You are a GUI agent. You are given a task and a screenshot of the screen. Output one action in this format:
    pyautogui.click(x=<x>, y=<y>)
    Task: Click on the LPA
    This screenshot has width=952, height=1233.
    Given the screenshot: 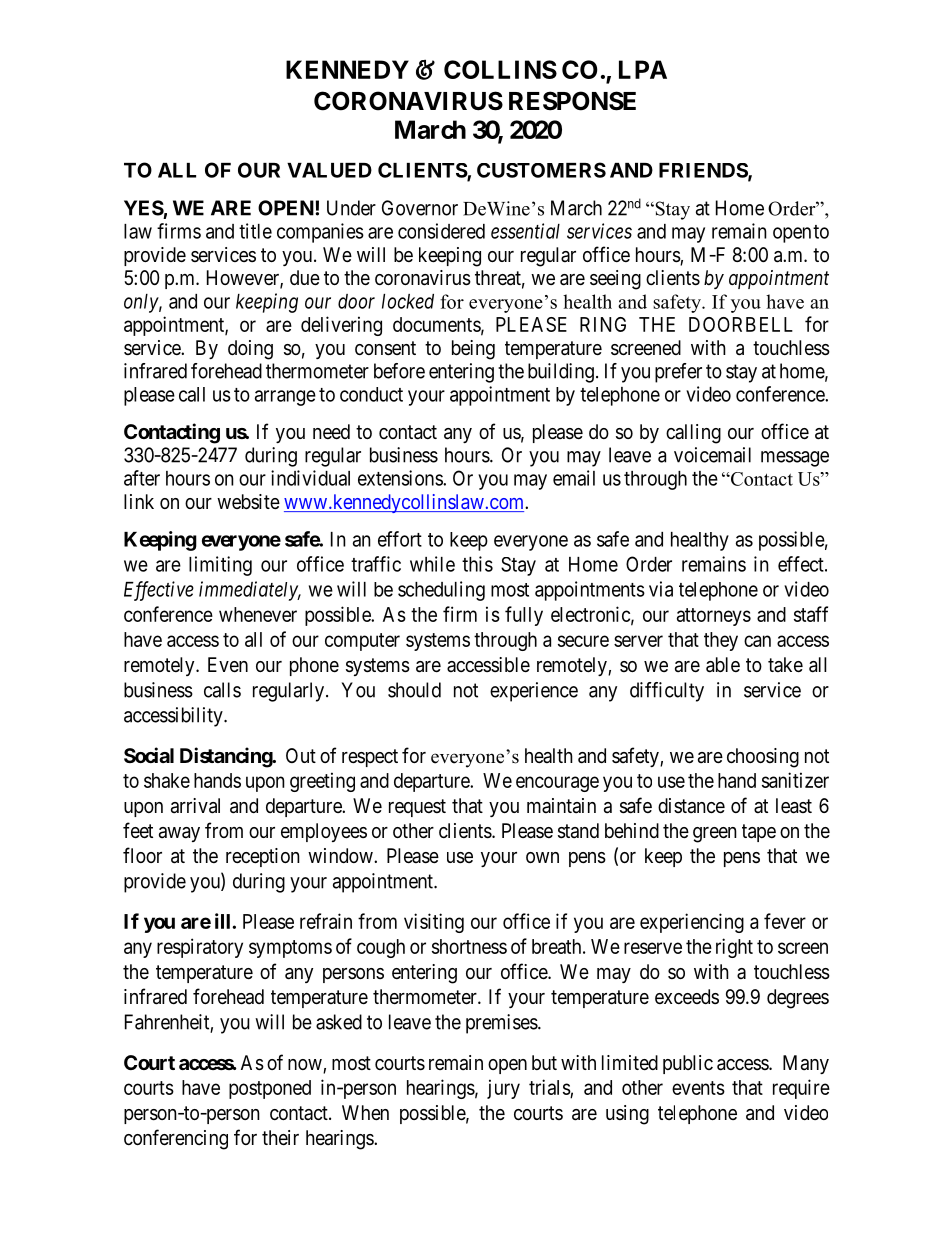 What is the action you would take?
    pyautogui.click(x=643, y=69)
